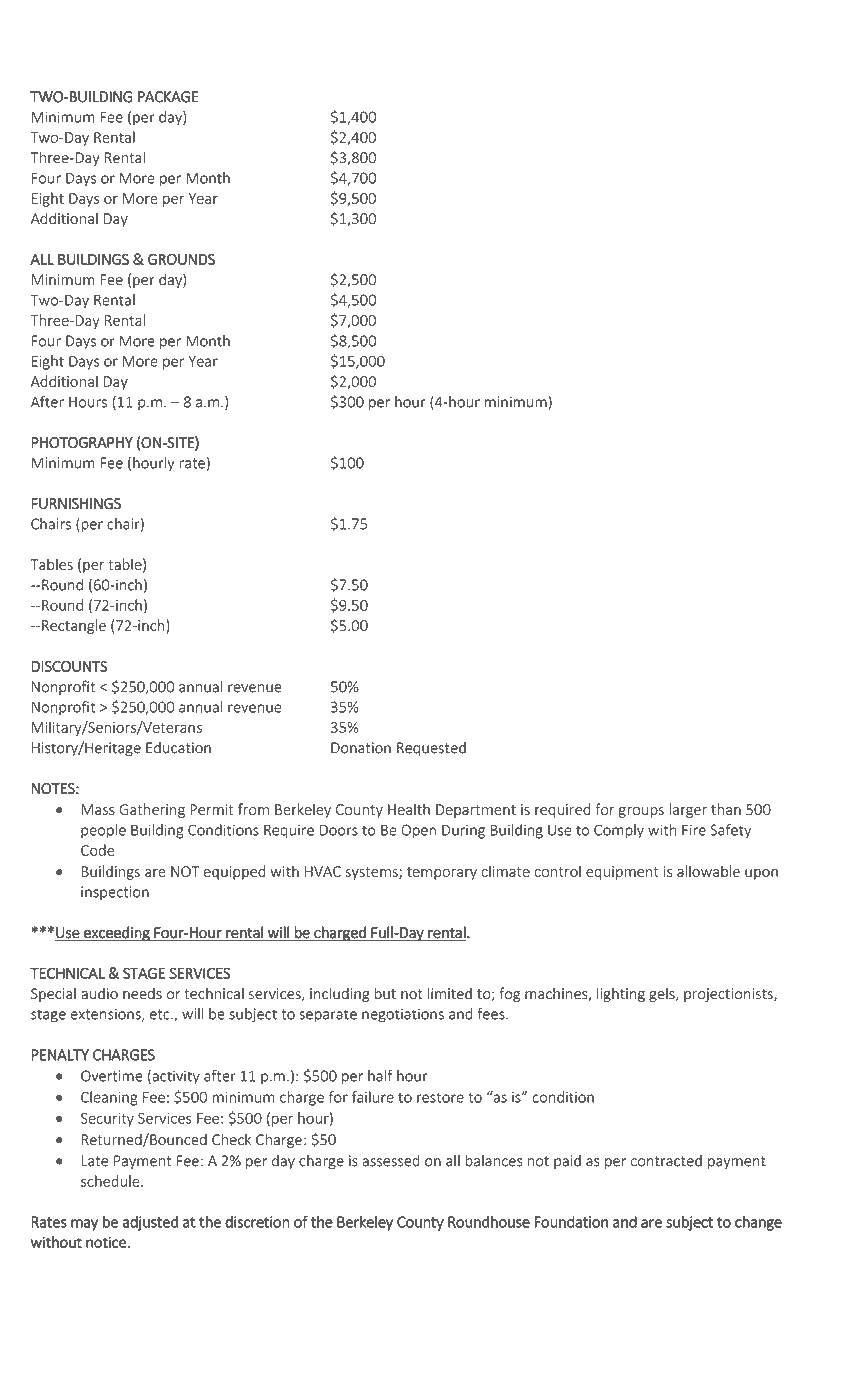  What do you see at coordinates (76, 504) in the image?
I see `FURNISHINGS` at bounding box center [76, 504].
